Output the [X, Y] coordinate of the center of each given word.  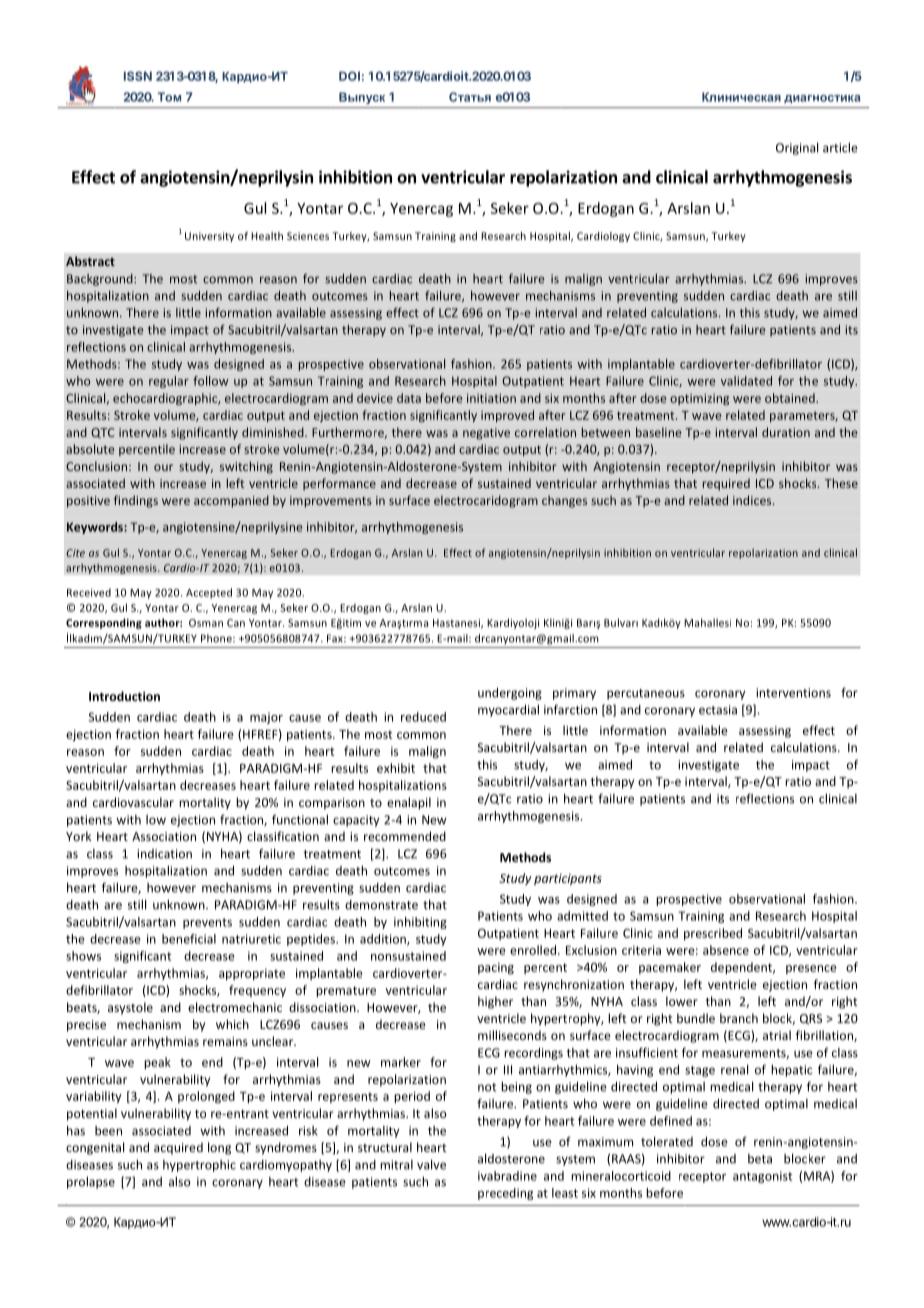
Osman [206, 623]
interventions [793, 693]
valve [431, 1164]
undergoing [510, 693]
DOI [349, 76]
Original [797, 148]
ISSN [138, 76]
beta [760, 1159]
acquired [178, 1148]
